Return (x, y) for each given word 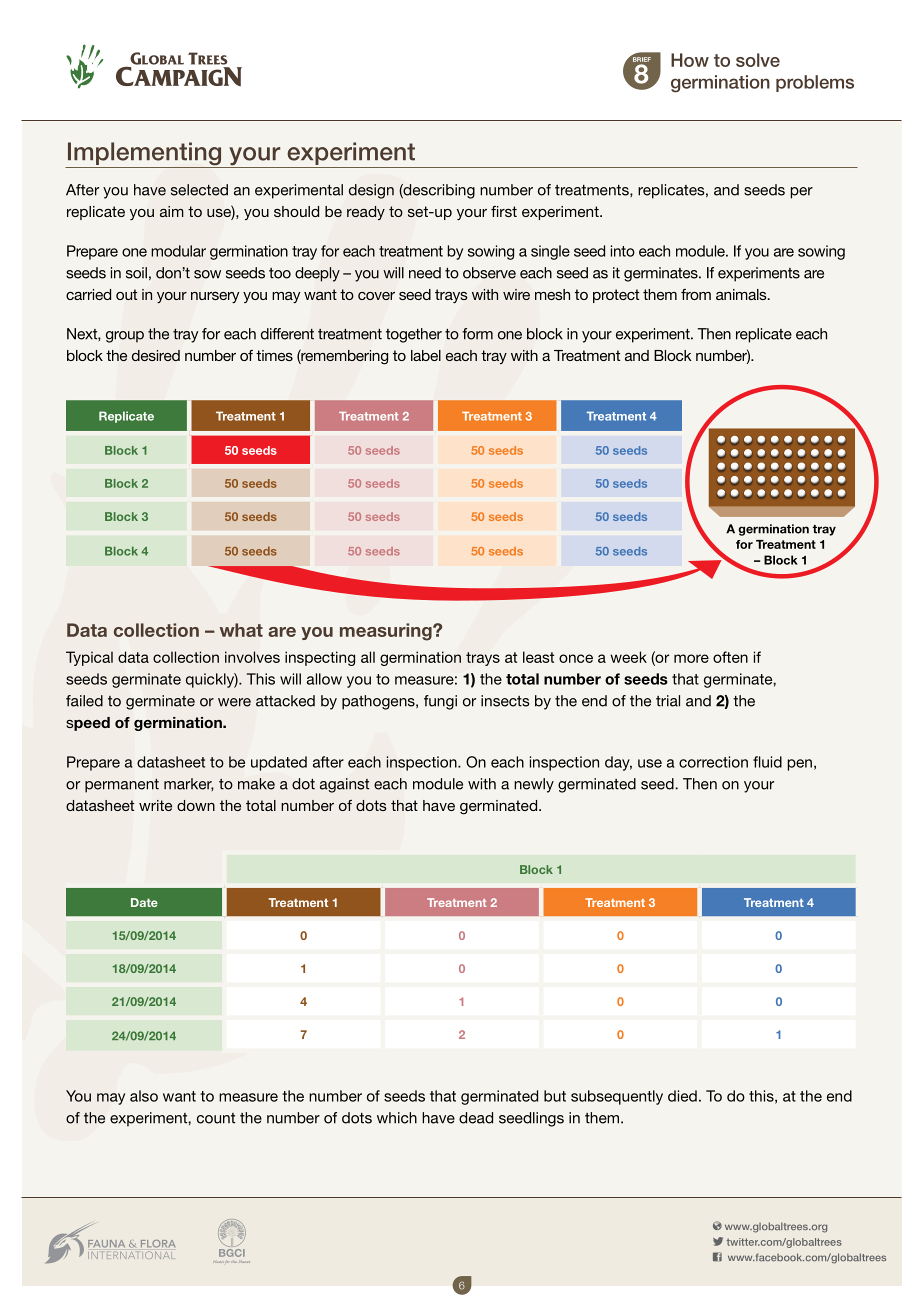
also (144, 1096)
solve (758, 60)
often (730, 657)
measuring (387, 632)
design (371, 191)
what (241, 630)
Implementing (144, 155)
